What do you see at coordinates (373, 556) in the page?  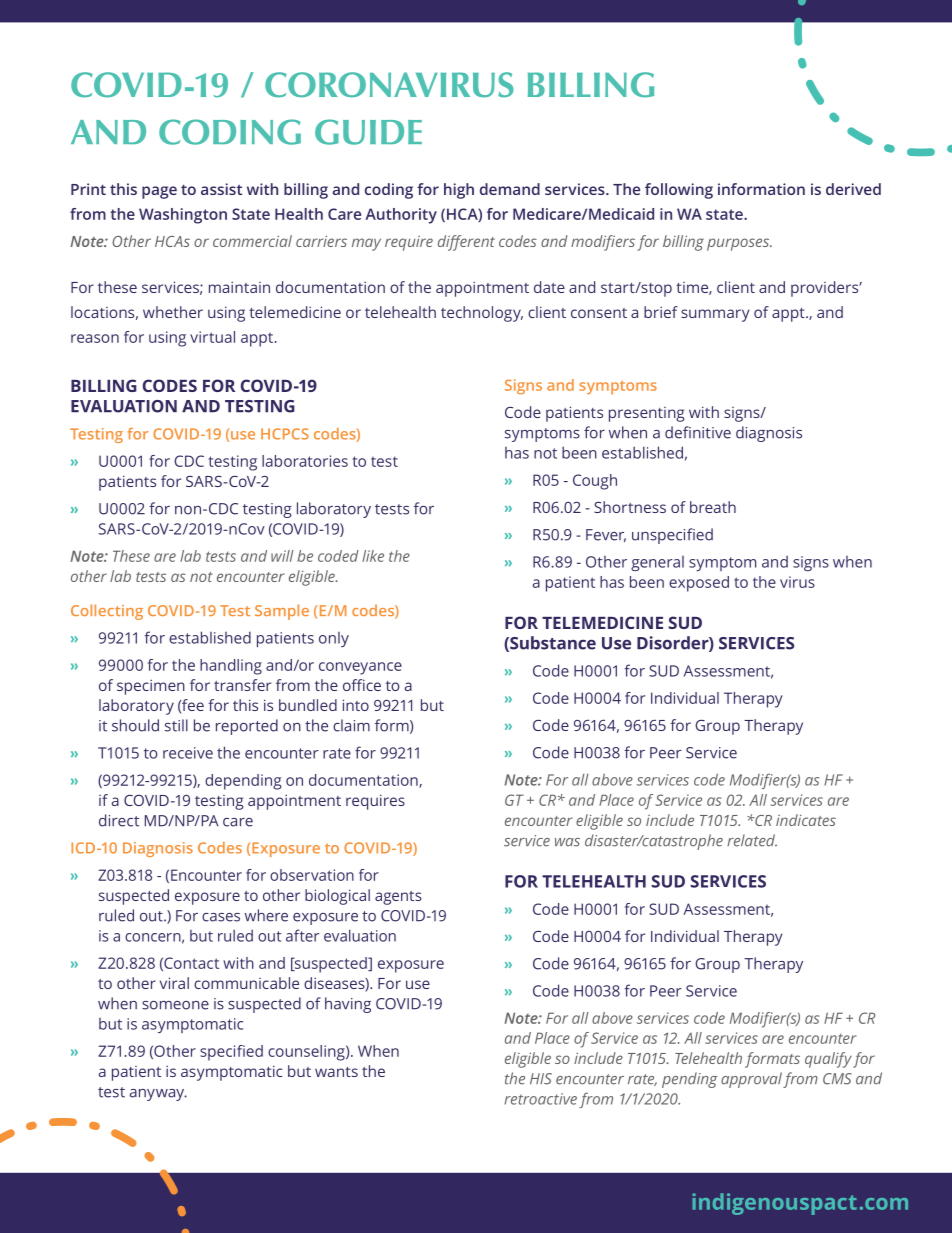 I see `like` at bounding box center [373, 556].
